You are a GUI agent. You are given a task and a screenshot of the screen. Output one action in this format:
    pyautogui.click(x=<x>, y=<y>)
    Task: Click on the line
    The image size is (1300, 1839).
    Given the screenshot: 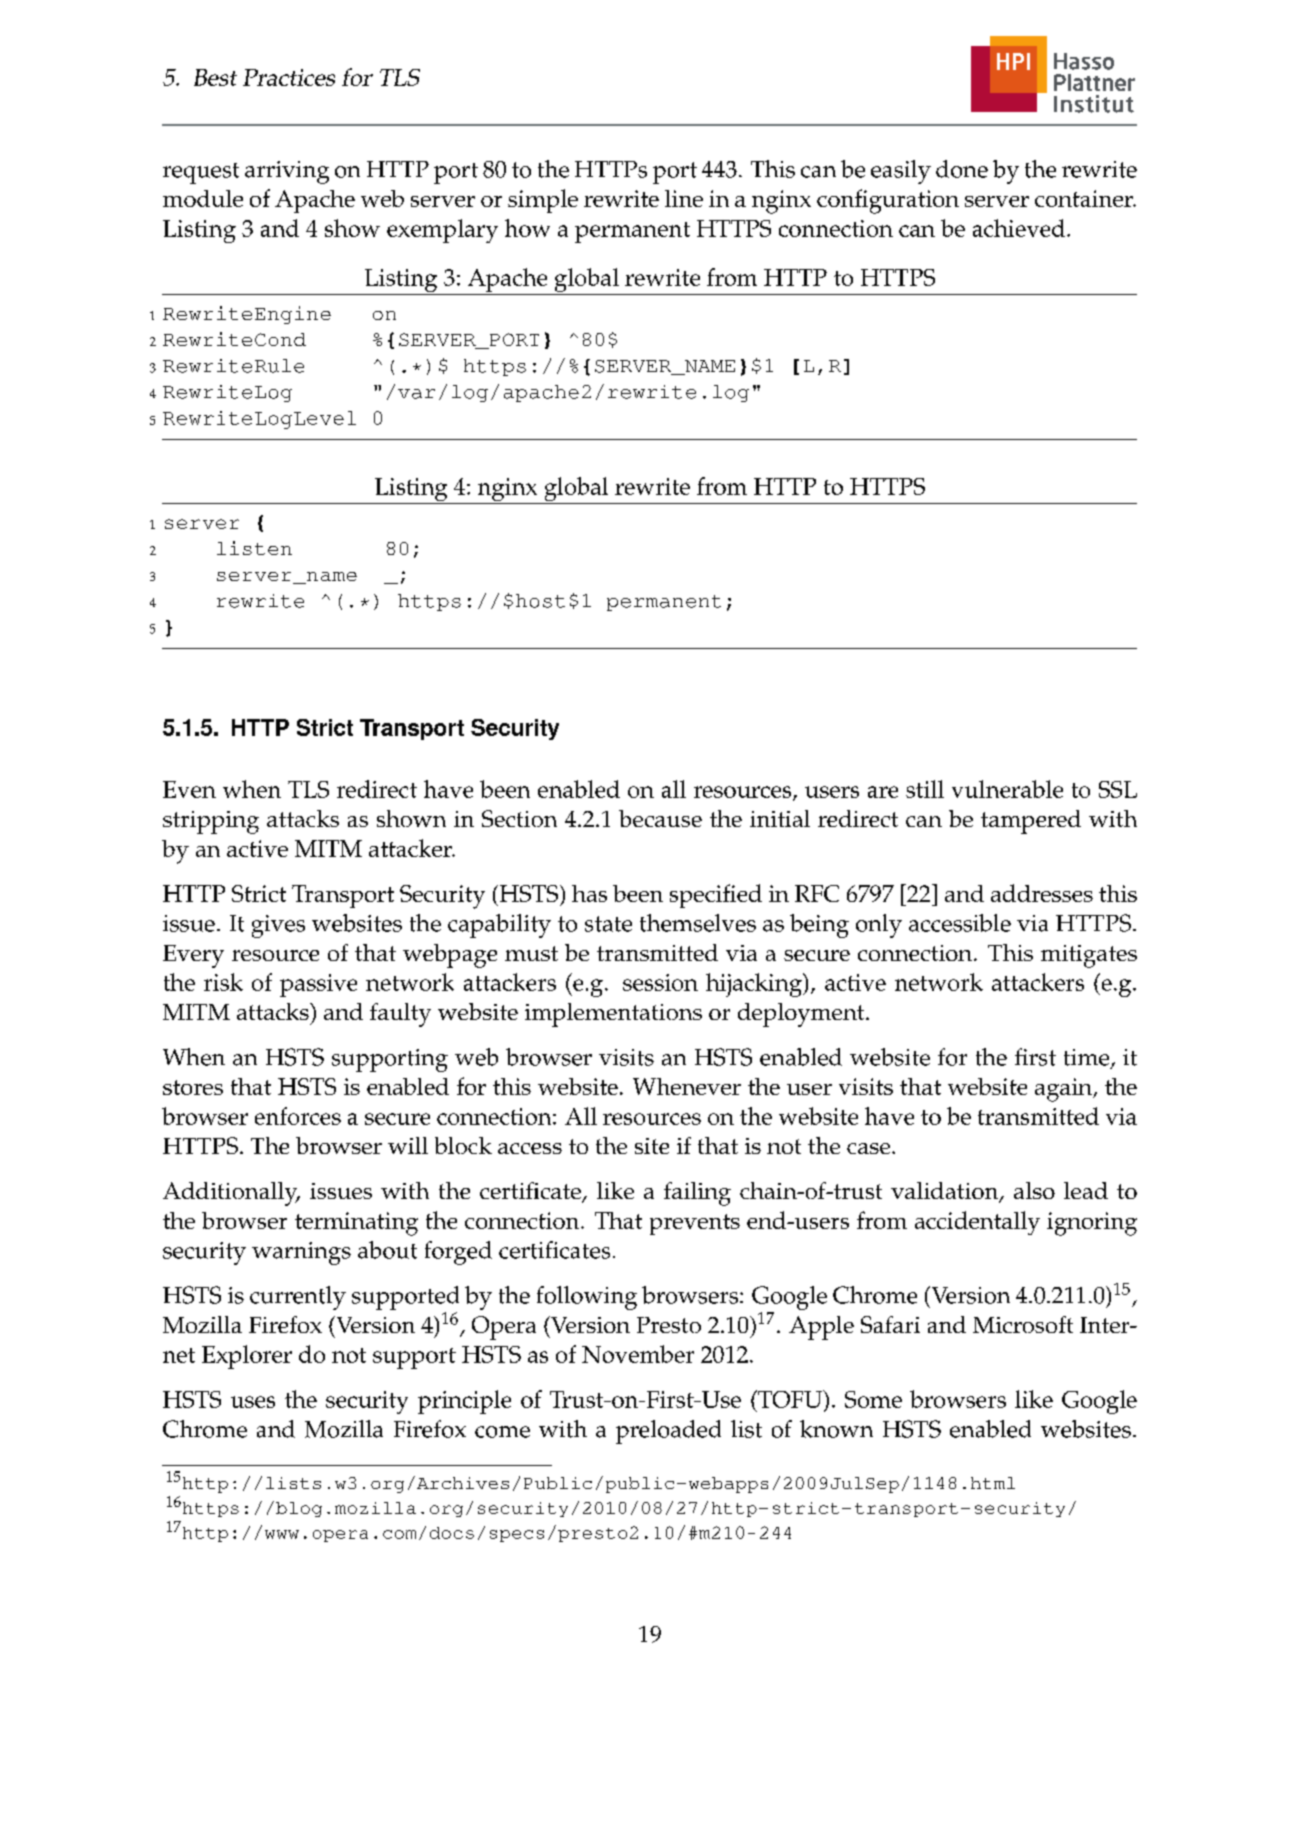 What is the action you would take?
    pyautogui.click(x=684, y=198)
